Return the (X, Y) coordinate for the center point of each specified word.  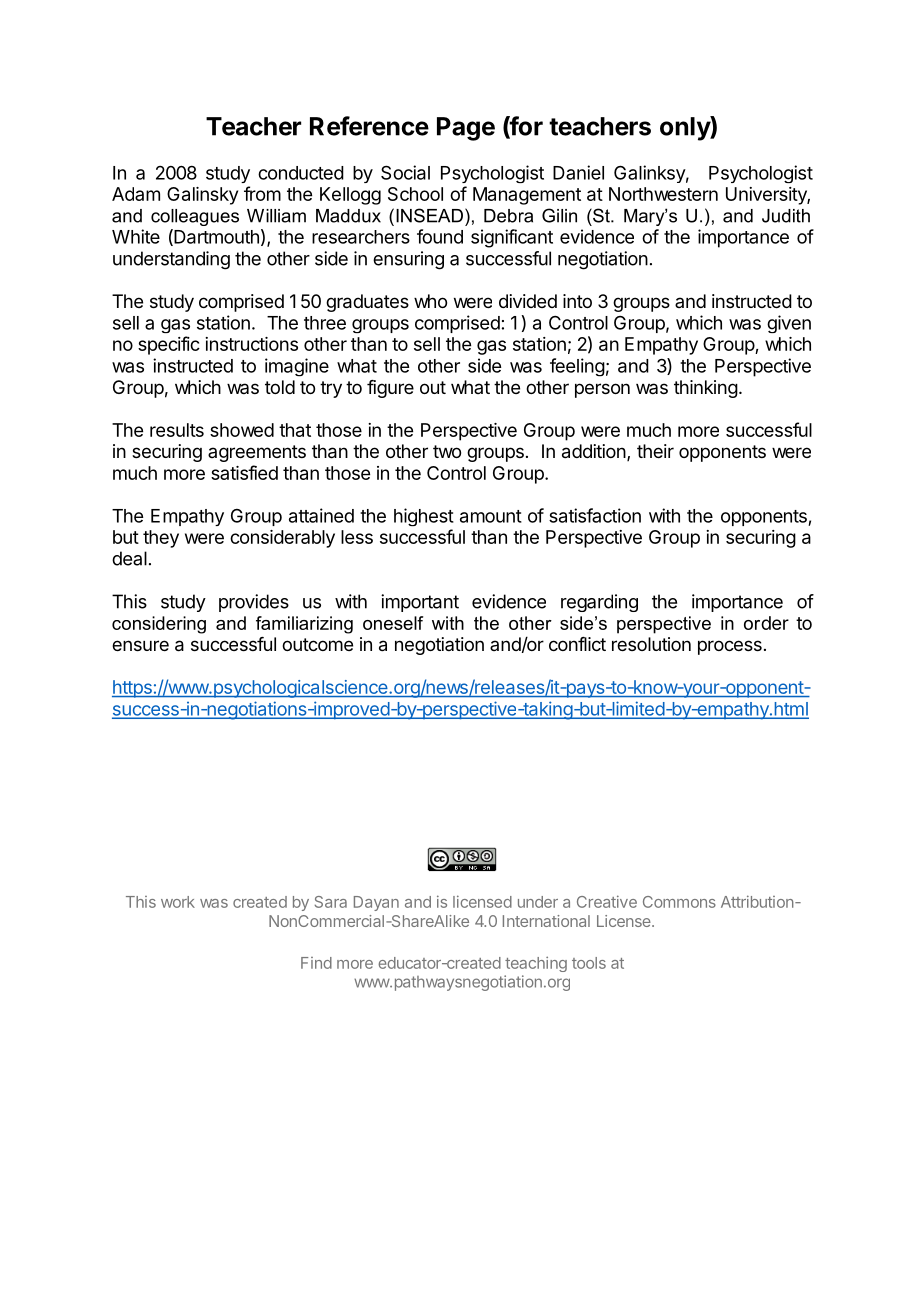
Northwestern (663, 194)
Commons (679, 902)
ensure (140, 645)
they (161, 539)
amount (491, 516)
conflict (577, 644)
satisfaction (595, 515)
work (178, 902)
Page (466, 129)
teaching (536, 964)
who (430, 301)
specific (169, 345)
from (262, 193)
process (730, 647)
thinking (706, 389)
